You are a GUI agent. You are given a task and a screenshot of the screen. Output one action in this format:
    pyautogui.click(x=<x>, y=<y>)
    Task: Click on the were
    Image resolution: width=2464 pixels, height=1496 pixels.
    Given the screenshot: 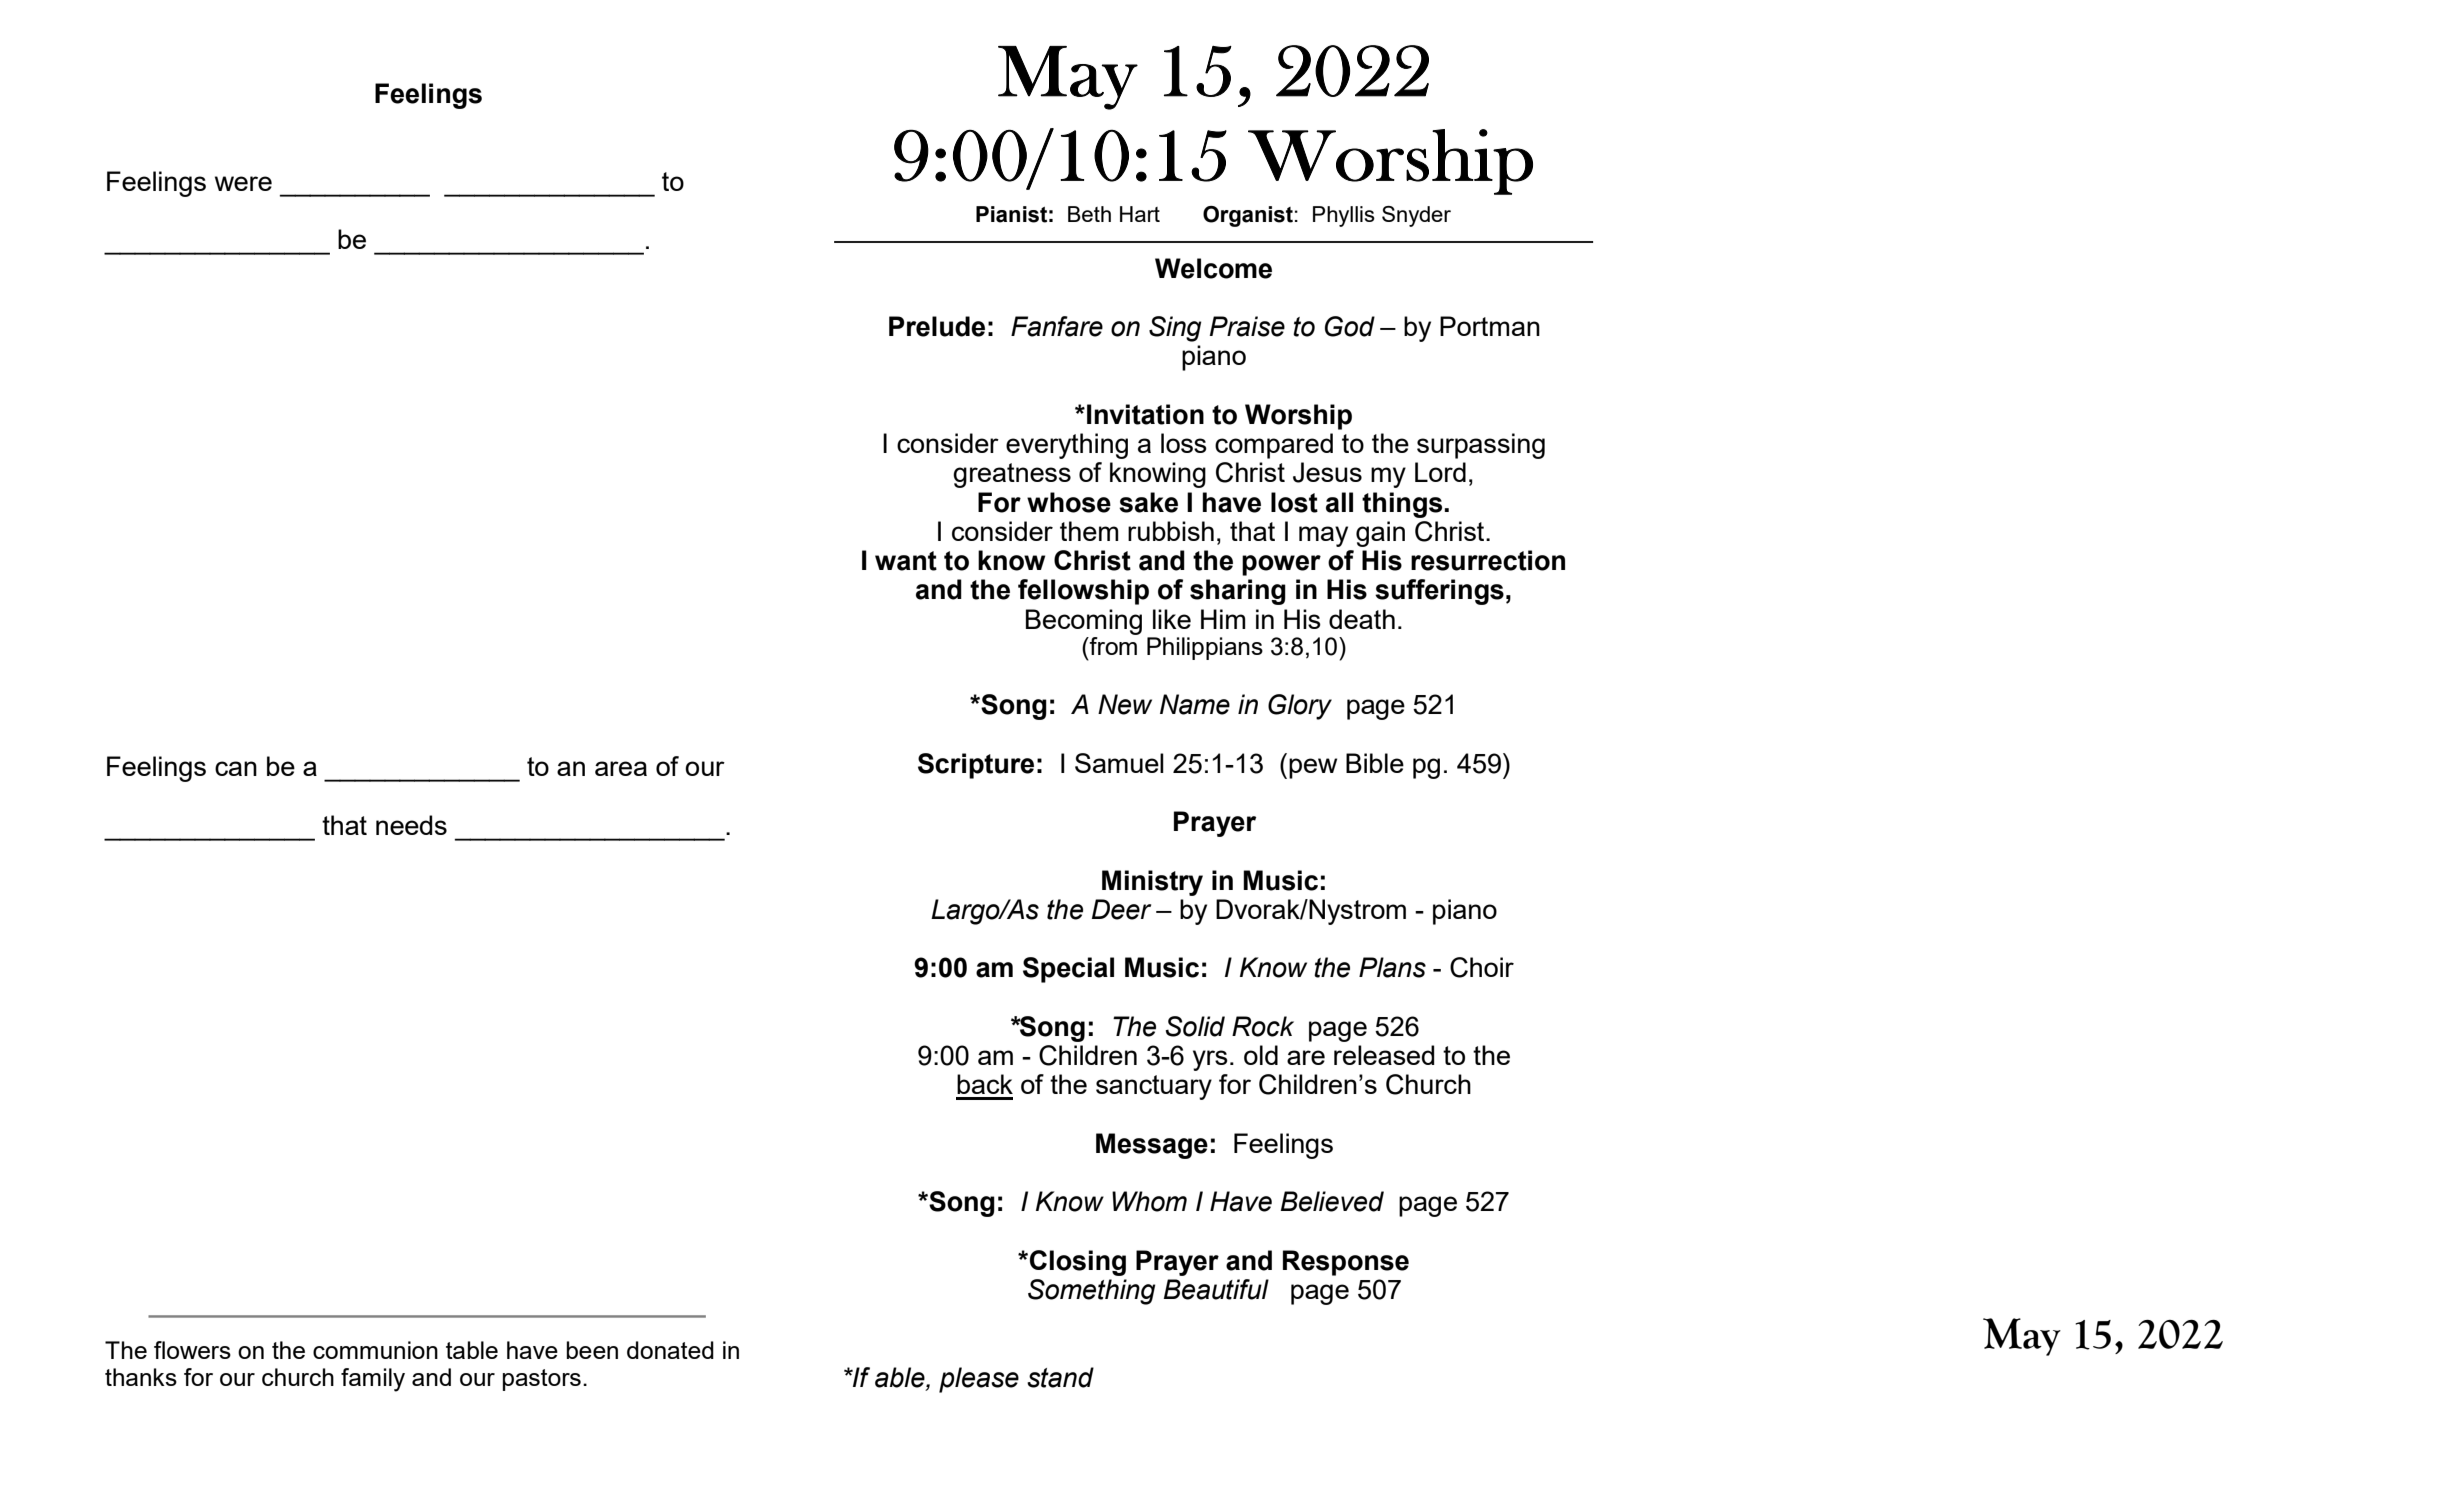 What is the action you would take?
    pyautogui.click(x=243, y=183)
